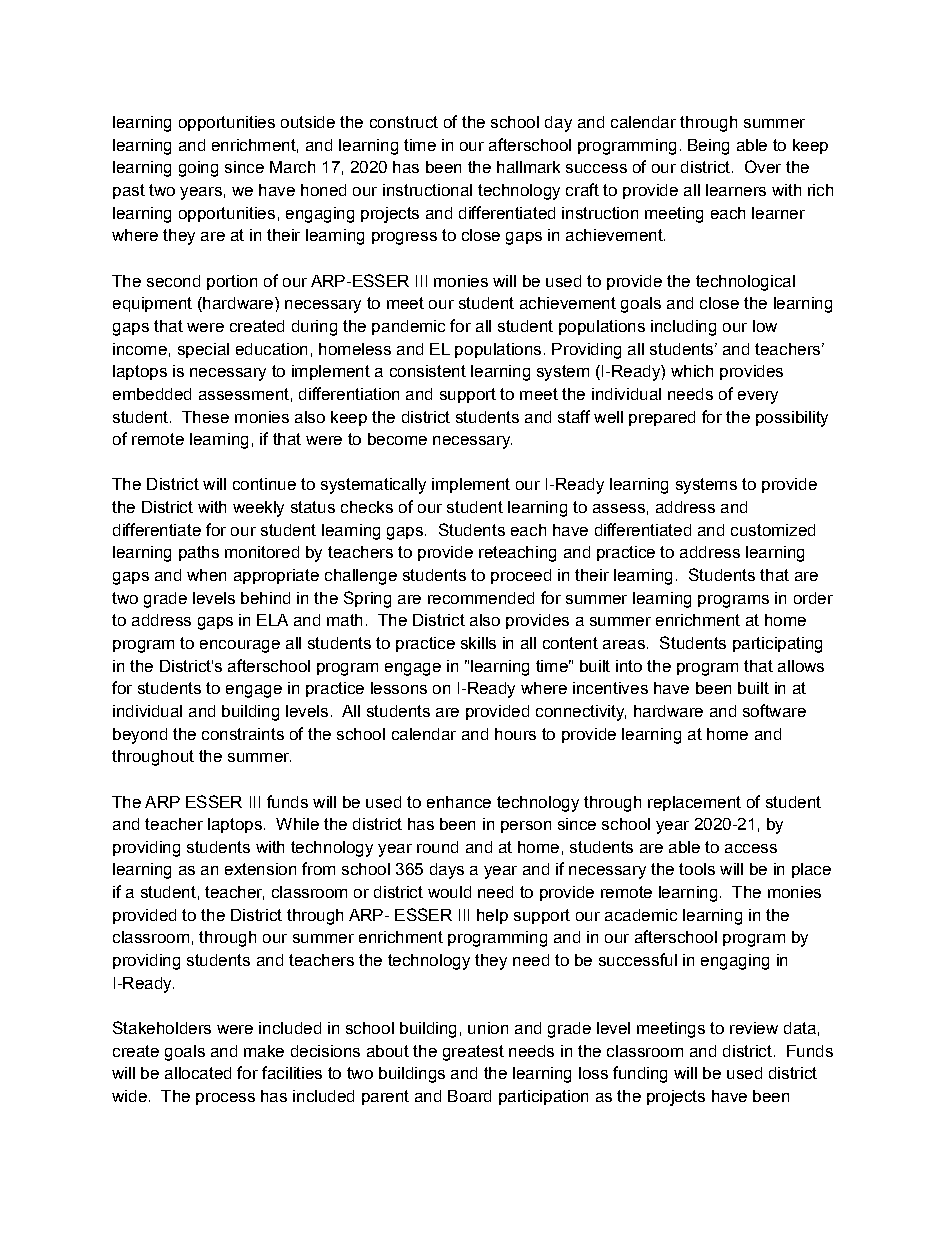  I want to click on recommended, so click(481, 598).
